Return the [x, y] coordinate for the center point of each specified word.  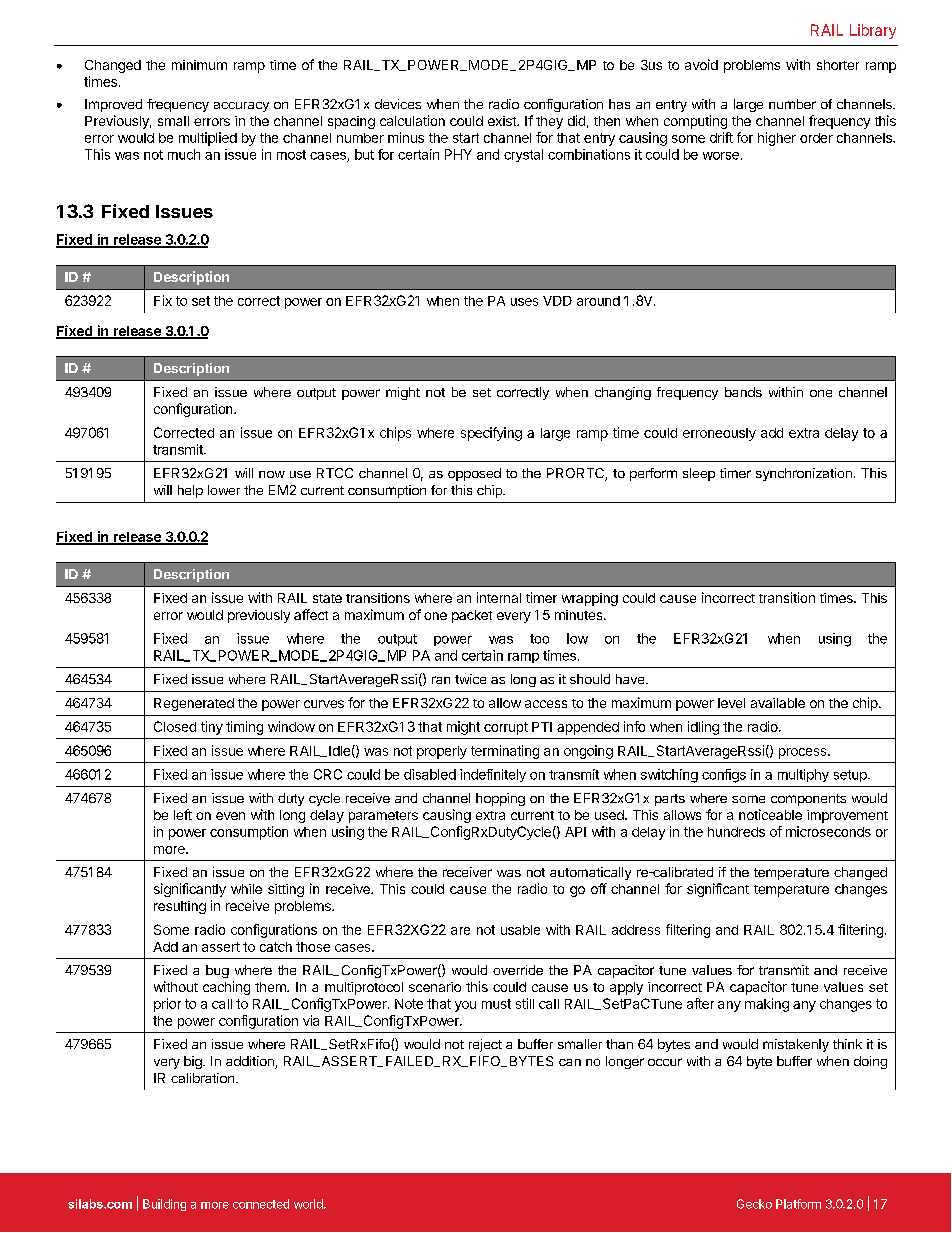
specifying [491, 434]
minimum [199, 65]
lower [224, 490]
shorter [838, 65]
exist [503, 121]
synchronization [804, 474]
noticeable [770, 814]
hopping [500, 799]
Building [164, 1205]
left [183, 814]
